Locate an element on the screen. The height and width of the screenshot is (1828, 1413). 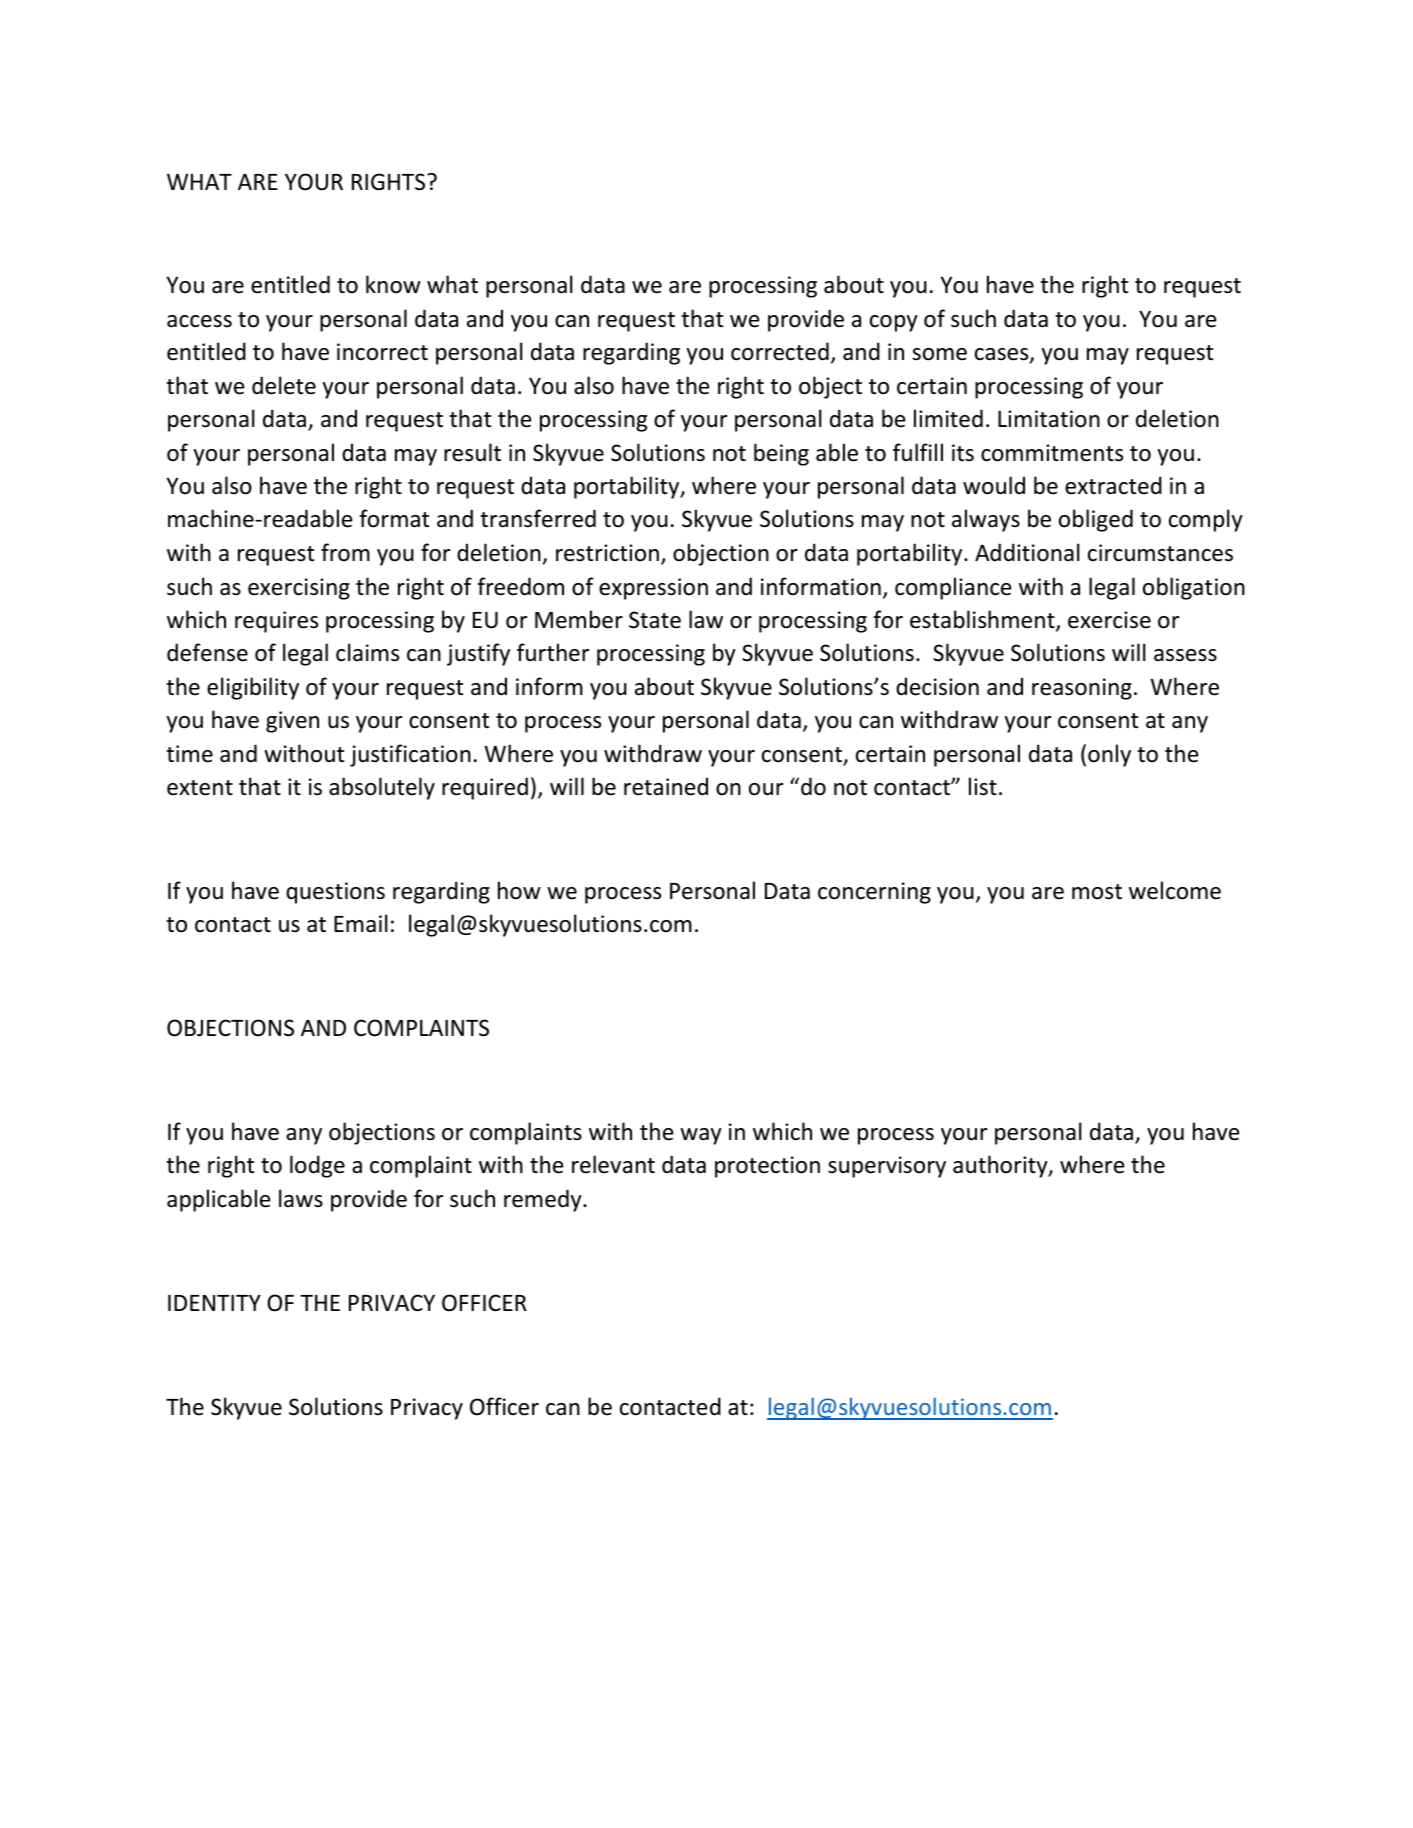
remedy is located at coordinates (544, 1200).
